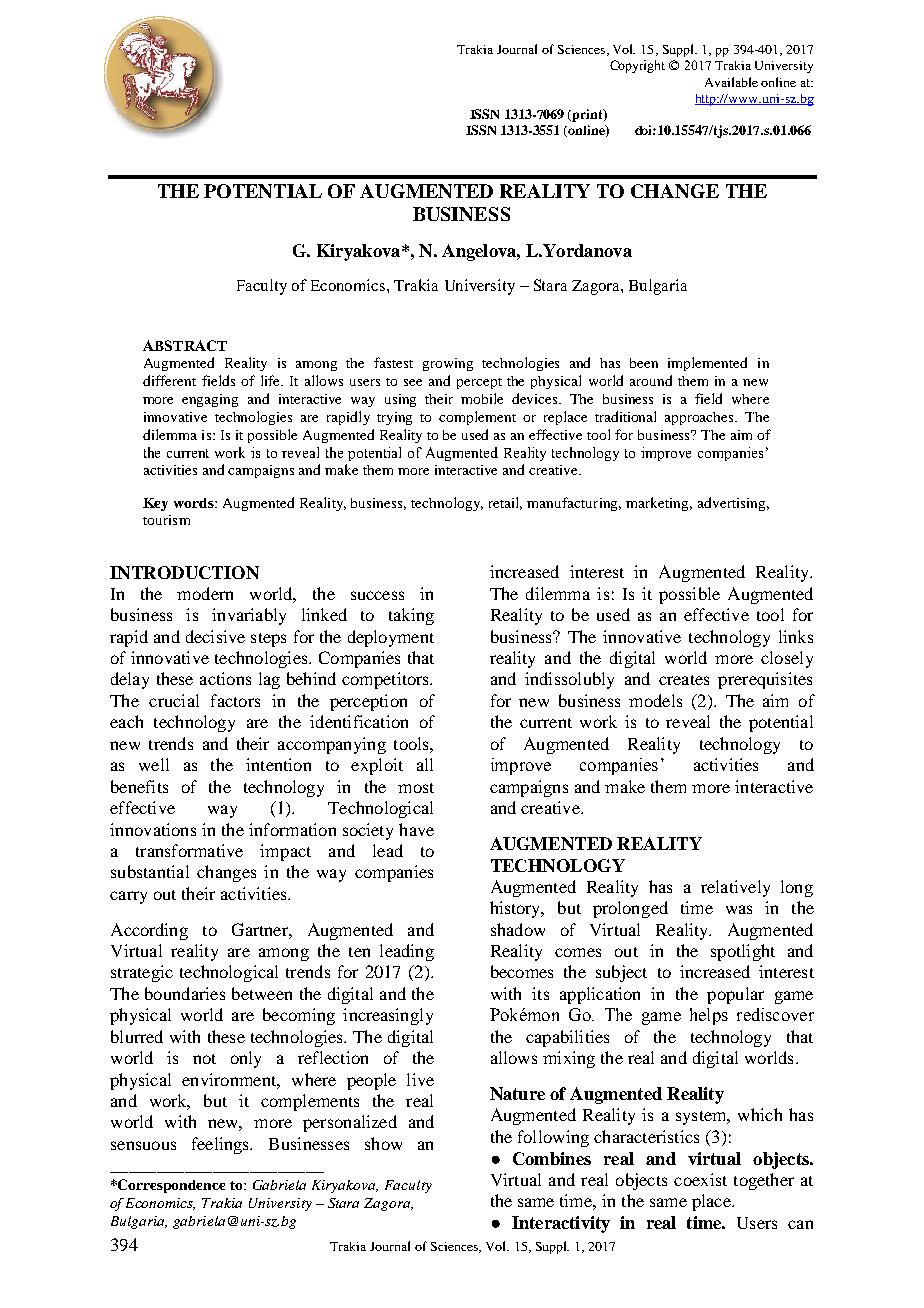 The width and height of the screenshot is (924, 1308). I want to click on print, so click(588, 115).
